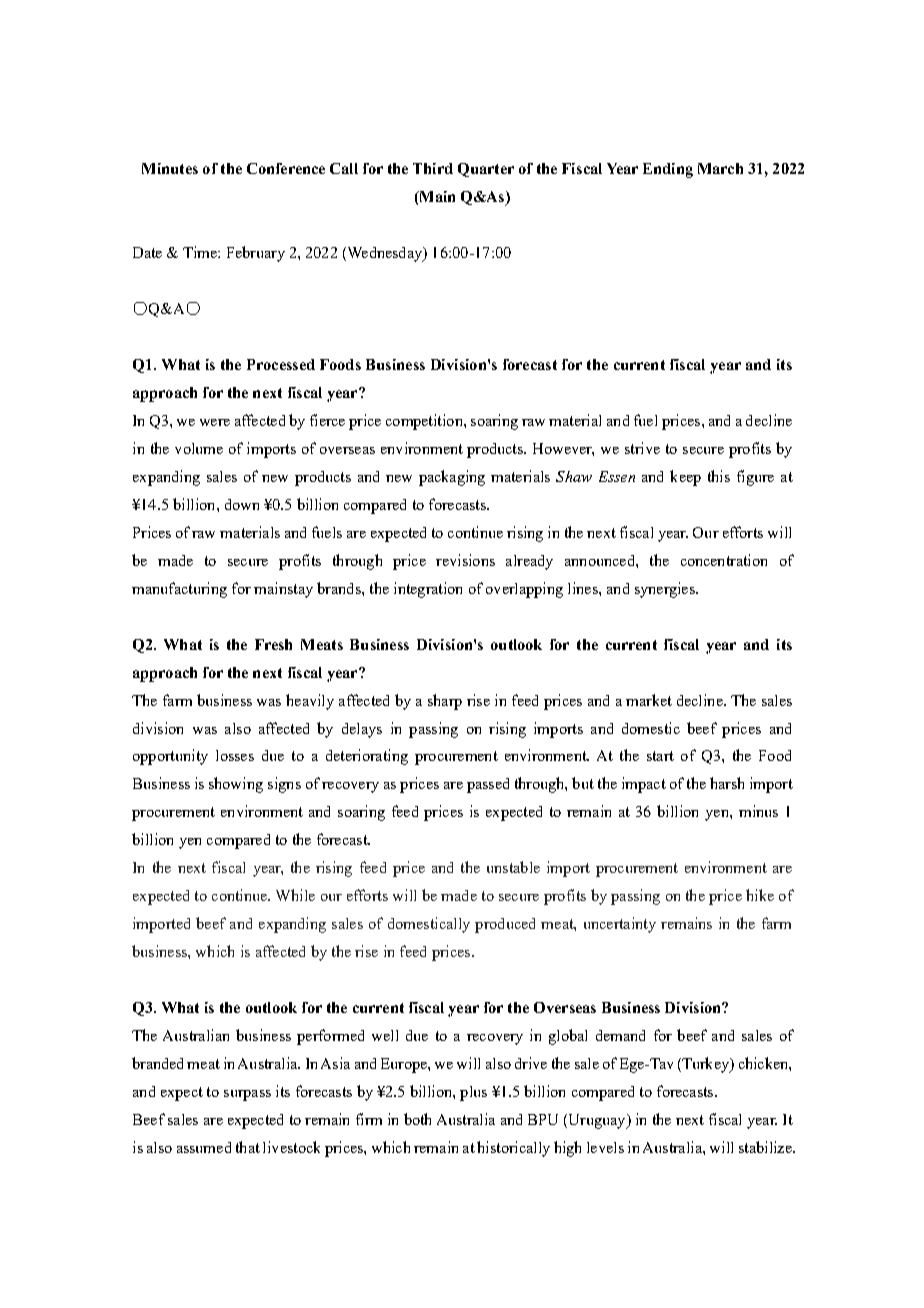  I want to click on keep, so click(685, 478).
